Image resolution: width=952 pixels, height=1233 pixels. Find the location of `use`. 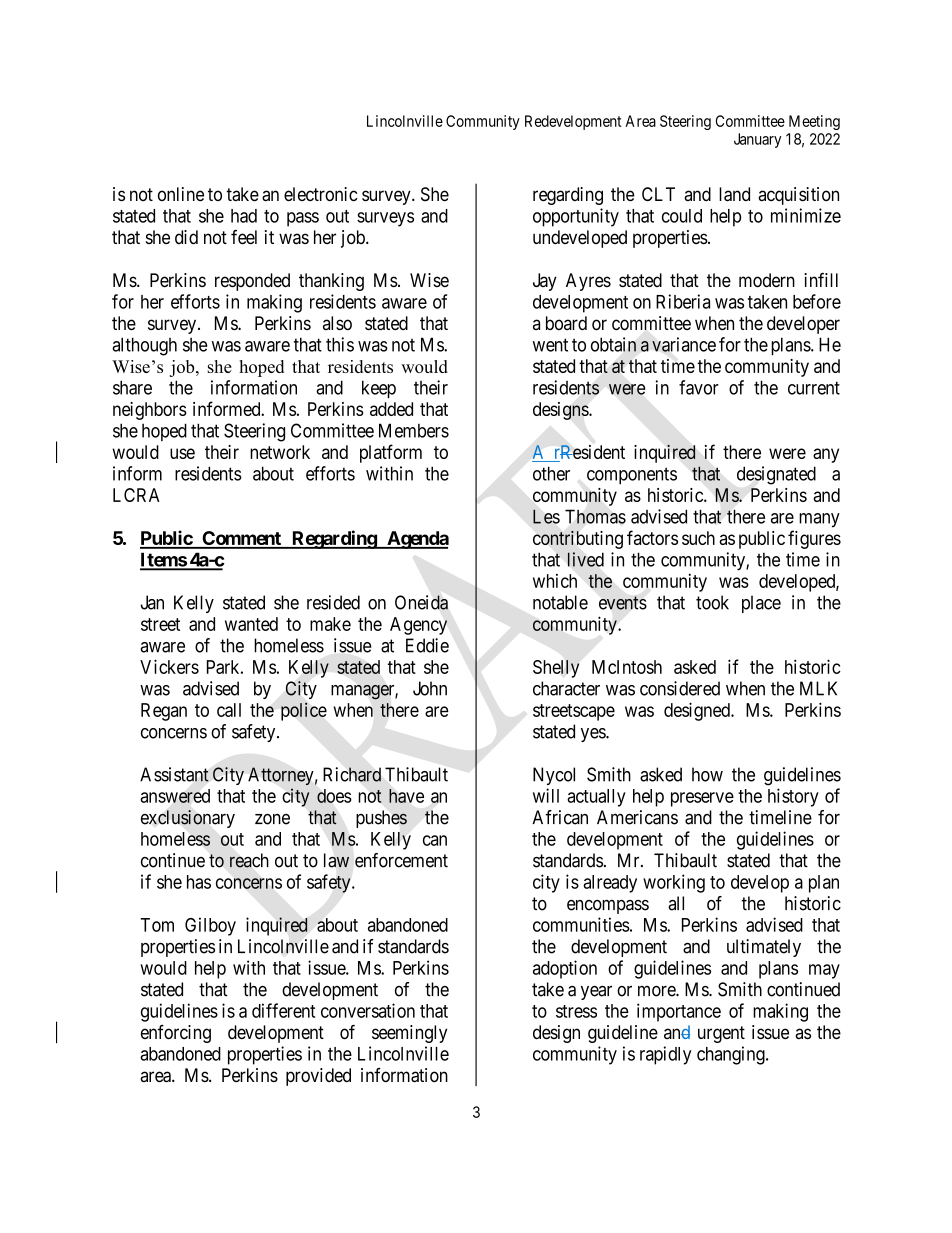

use is located at coordinates (182, 453).
